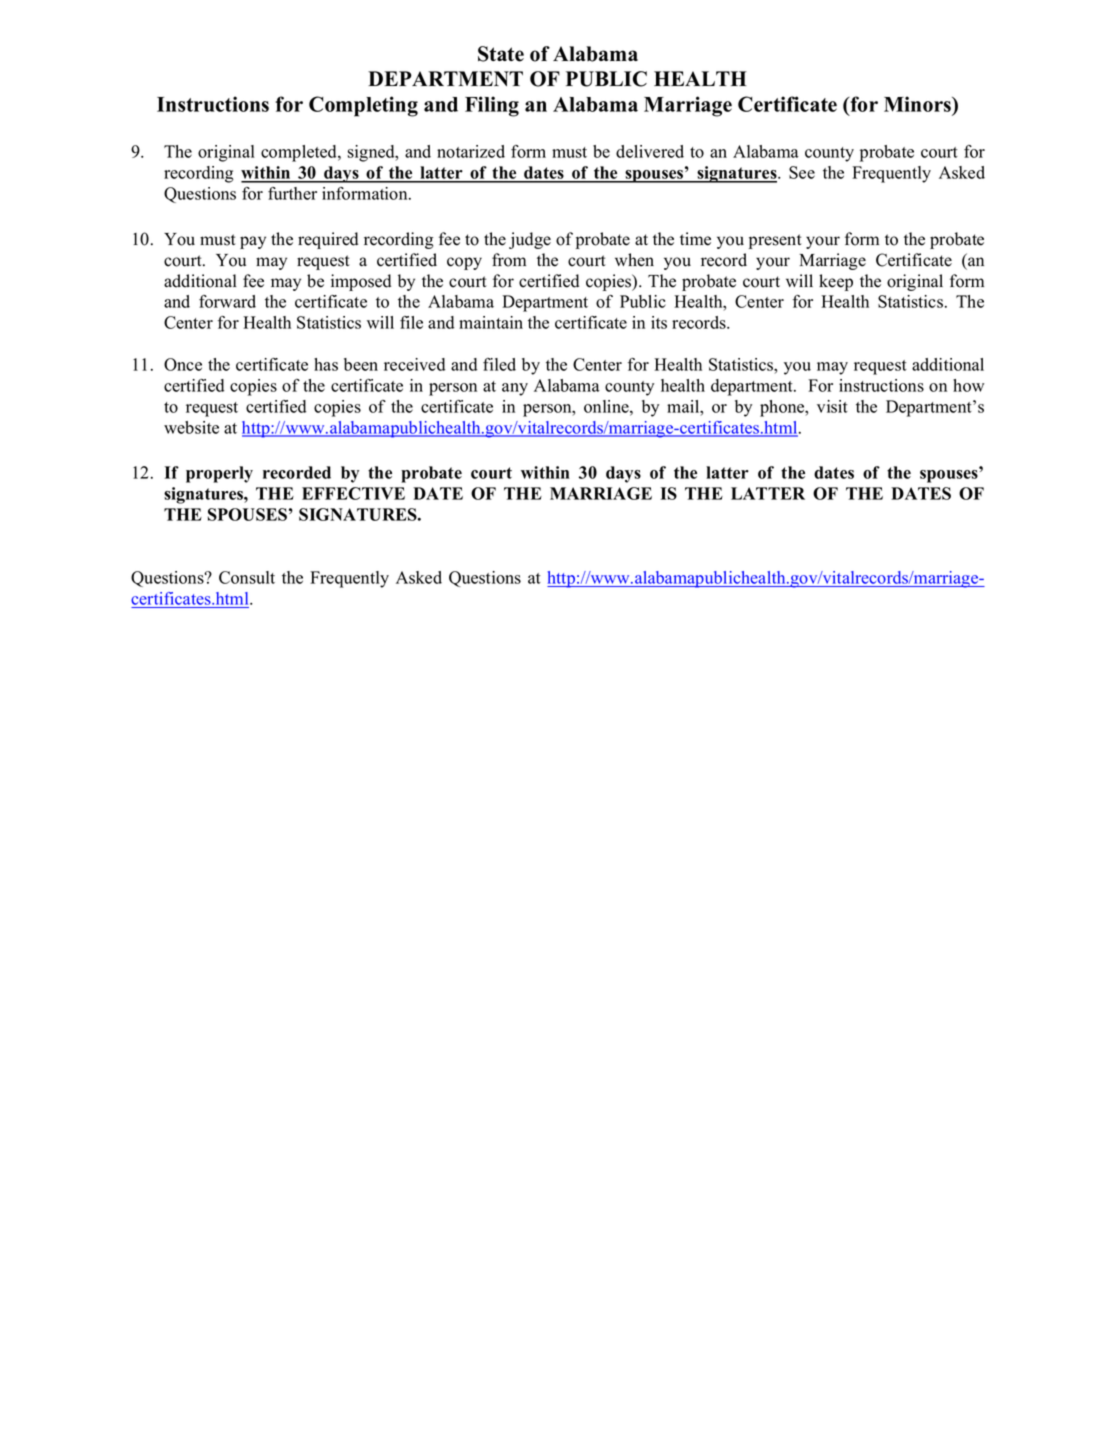 The height and width of the screenshot is (1444, 1116). Describe the element at coordinates (247, 577) in the screenshot. I see `Consult` at that location.
